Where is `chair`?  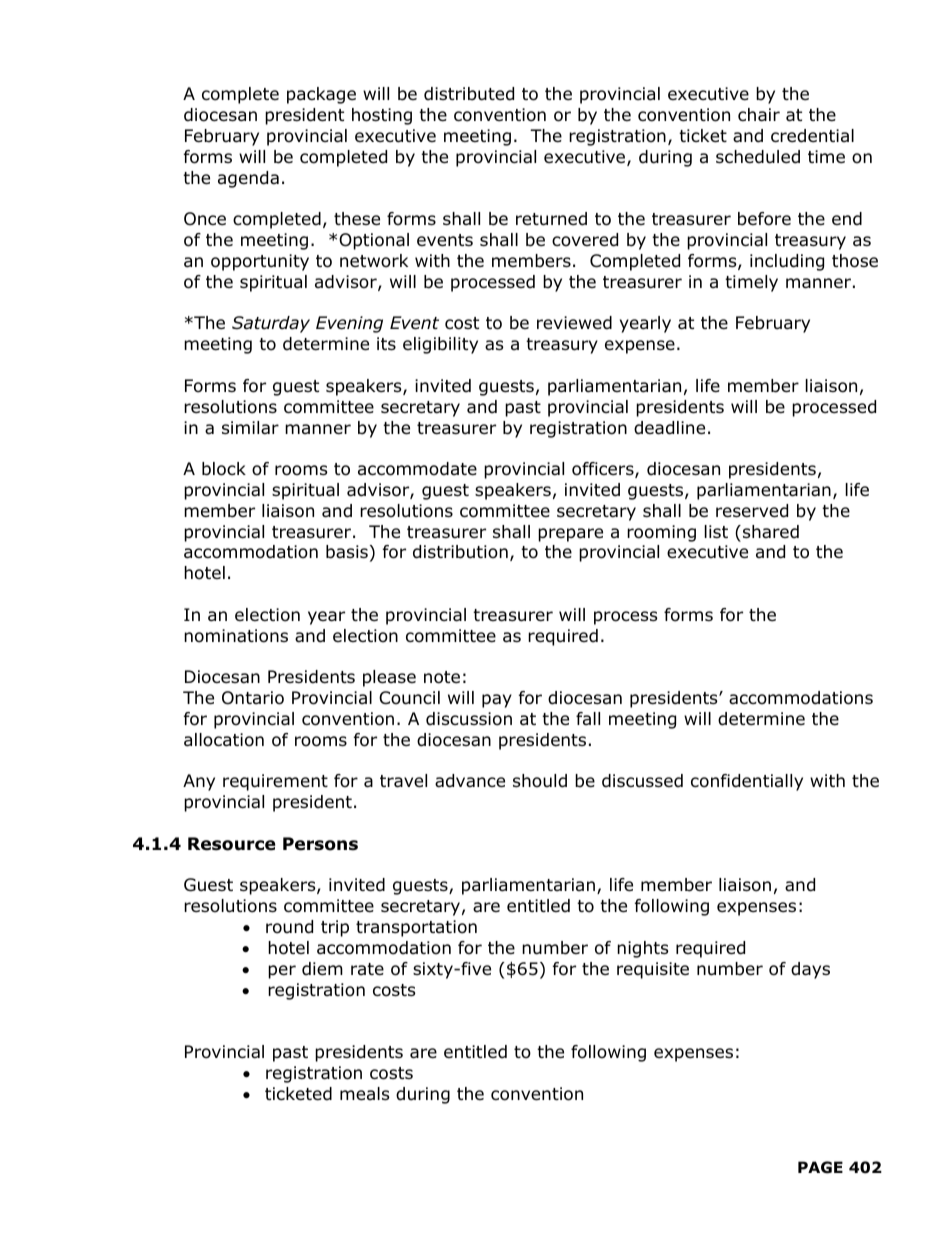 chair is located at coordinates (759, 115).
